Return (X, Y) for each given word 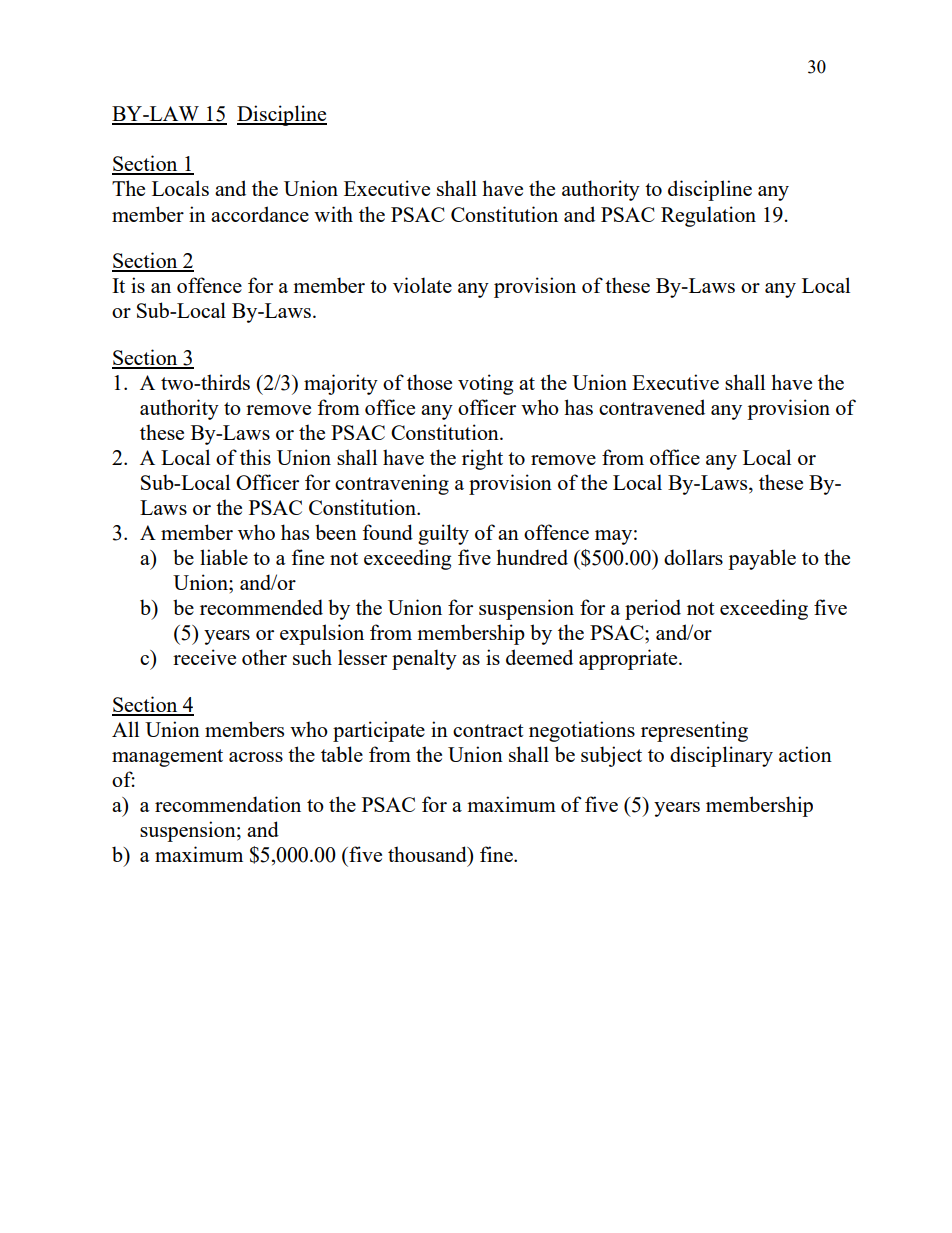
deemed (539, 657)
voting (485, 384)
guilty (443, 534)
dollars (693, 557)
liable (224, 557)
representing (694, 731)
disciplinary (721, 756)
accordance (260, 214)
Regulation (708, 216)
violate (422, 285)
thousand (428, 854)
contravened (652, 407)
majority (341, 384)
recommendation (228, 804)
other (264, 657)
